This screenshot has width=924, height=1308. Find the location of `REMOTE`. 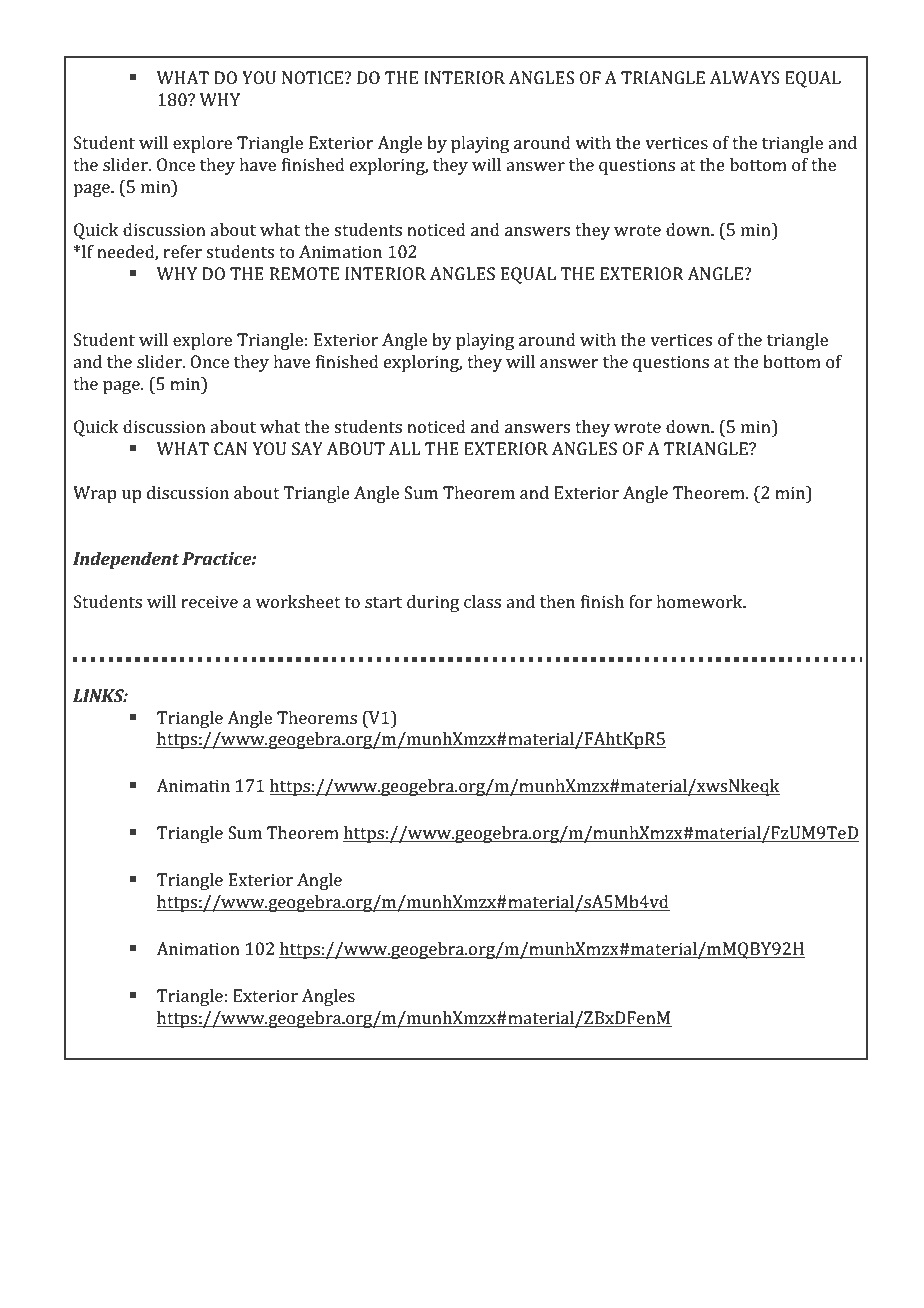

REMOTE is located at coordinates (304, 273).
